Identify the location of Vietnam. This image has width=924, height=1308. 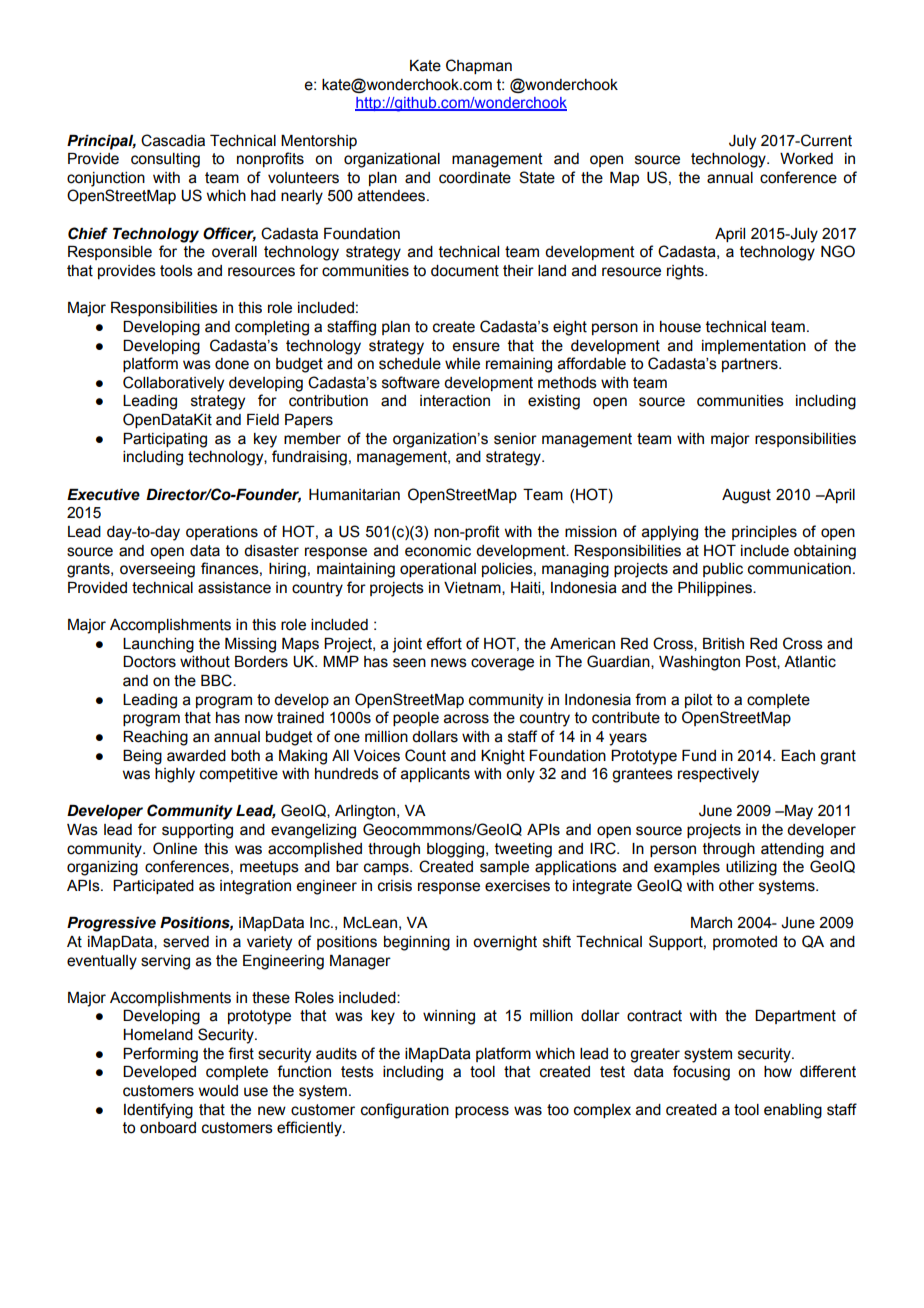
(473, 588).
